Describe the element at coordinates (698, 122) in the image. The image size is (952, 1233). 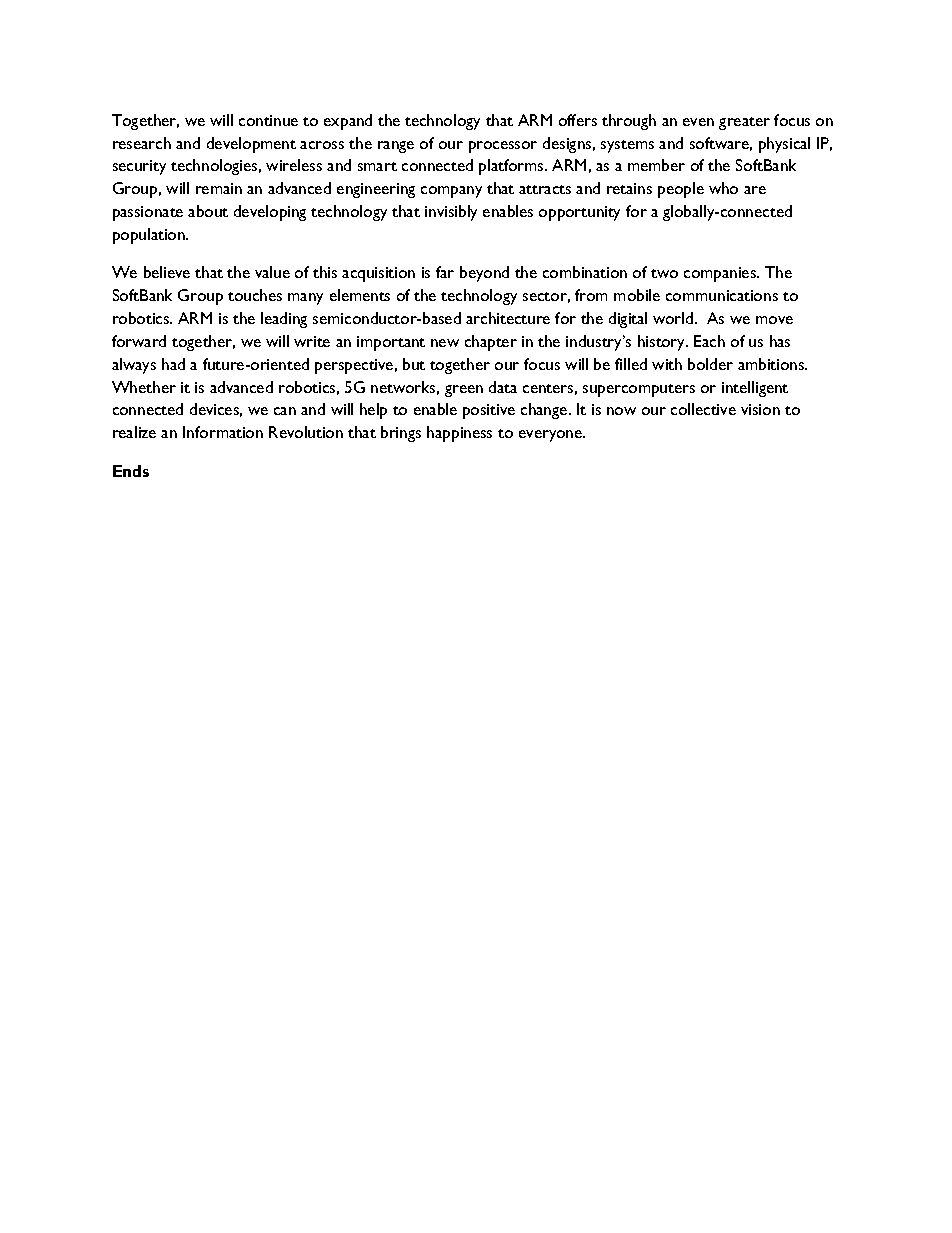
I see `even` at that location.
